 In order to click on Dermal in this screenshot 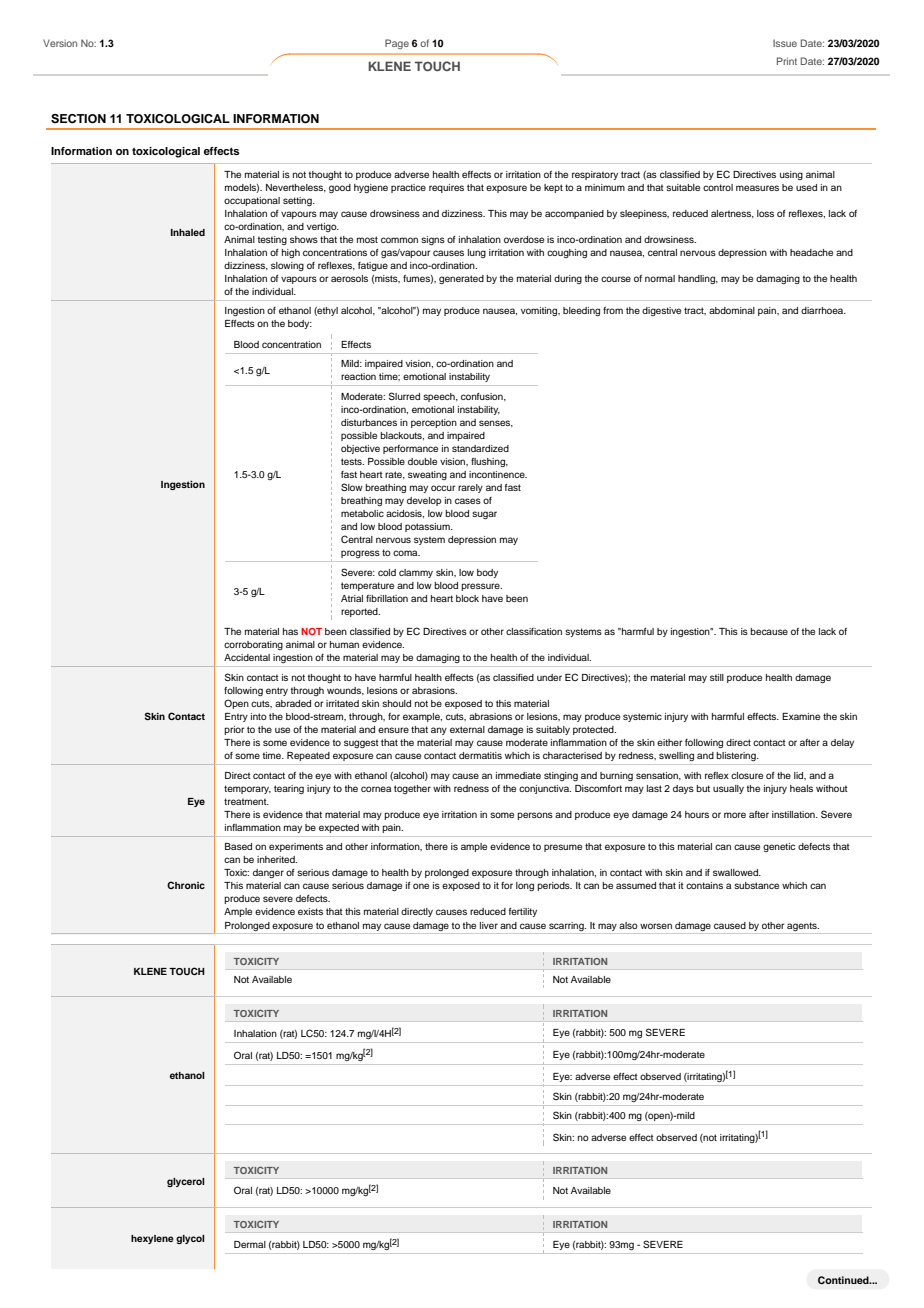, I will do `click(250, 1244)`.
